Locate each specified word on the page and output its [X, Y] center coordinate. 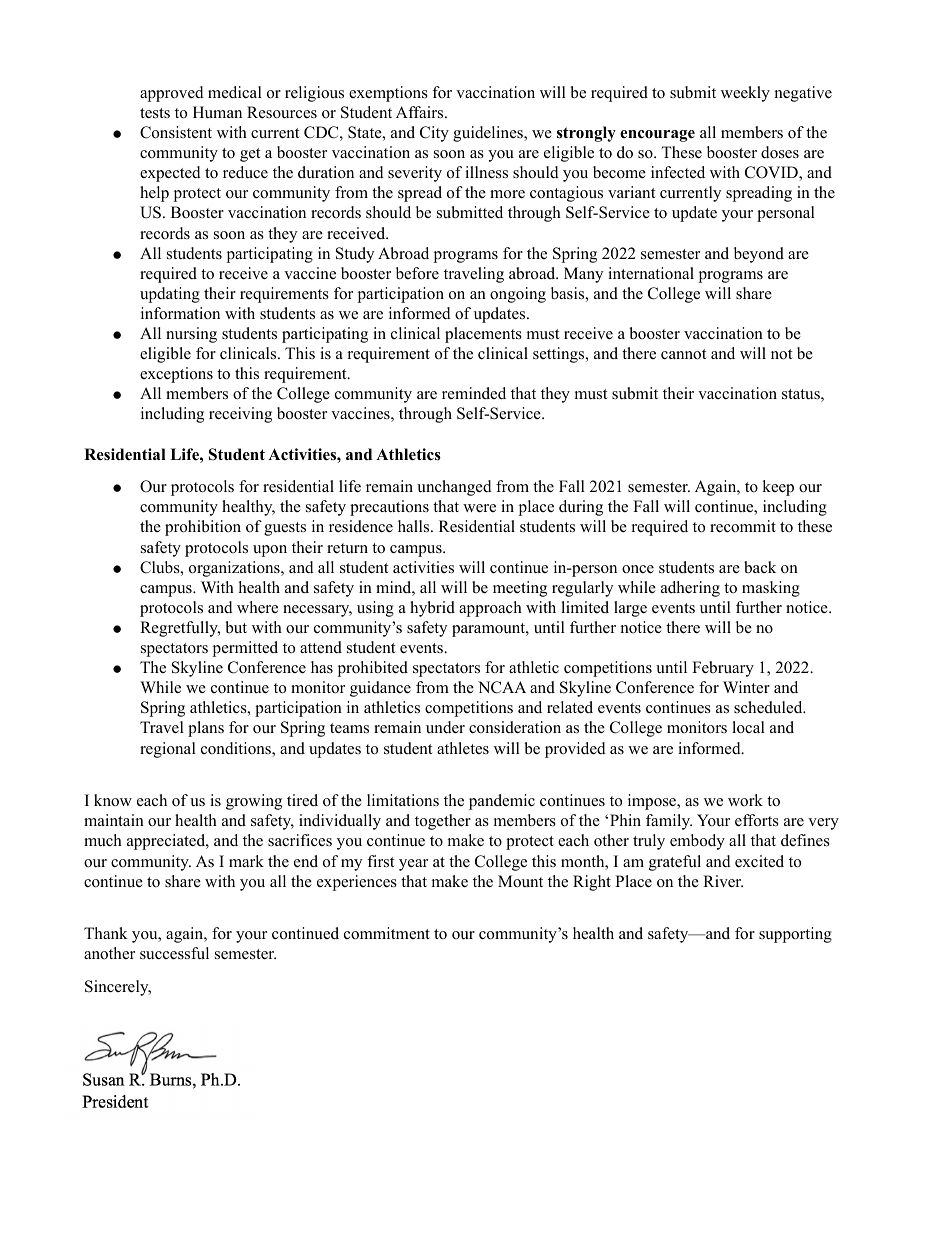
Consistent [176, 132]
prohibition [203, 528]
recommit [743, 526]
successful [174, 953]
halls [415, 526]
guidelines [489, 134]
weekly [745, 94]
